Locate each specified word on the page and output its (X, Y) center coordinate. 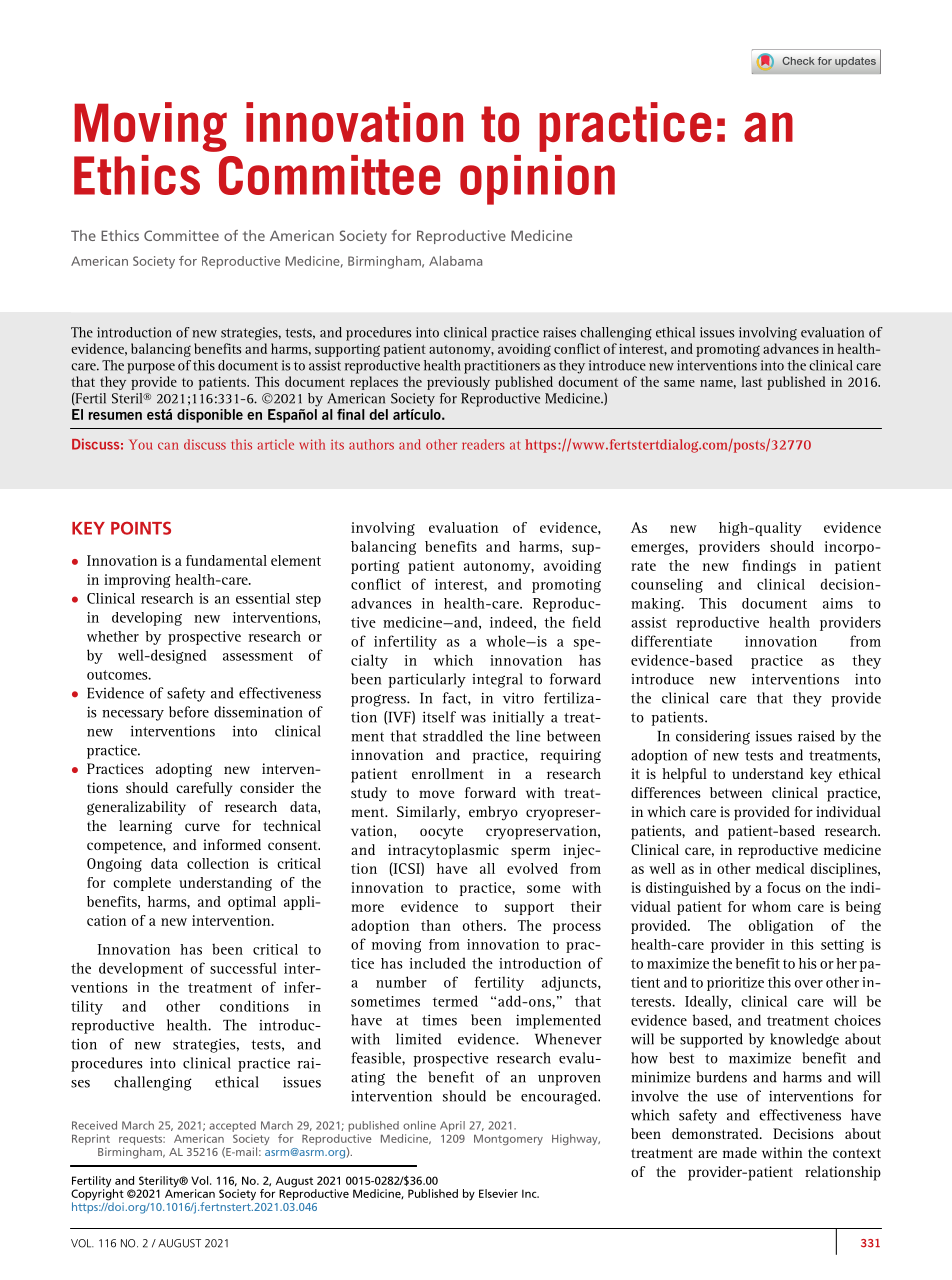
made (740, 1152)
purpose (151, 368)
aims (838, 603)
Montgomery (508, 1140)
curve (202, 827)
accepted (232, 1126)
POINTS (141, 528)
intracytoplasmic (443, 851)
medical (780, 868)
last (751, 381)
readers (483, 444)
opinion (537, 180)
